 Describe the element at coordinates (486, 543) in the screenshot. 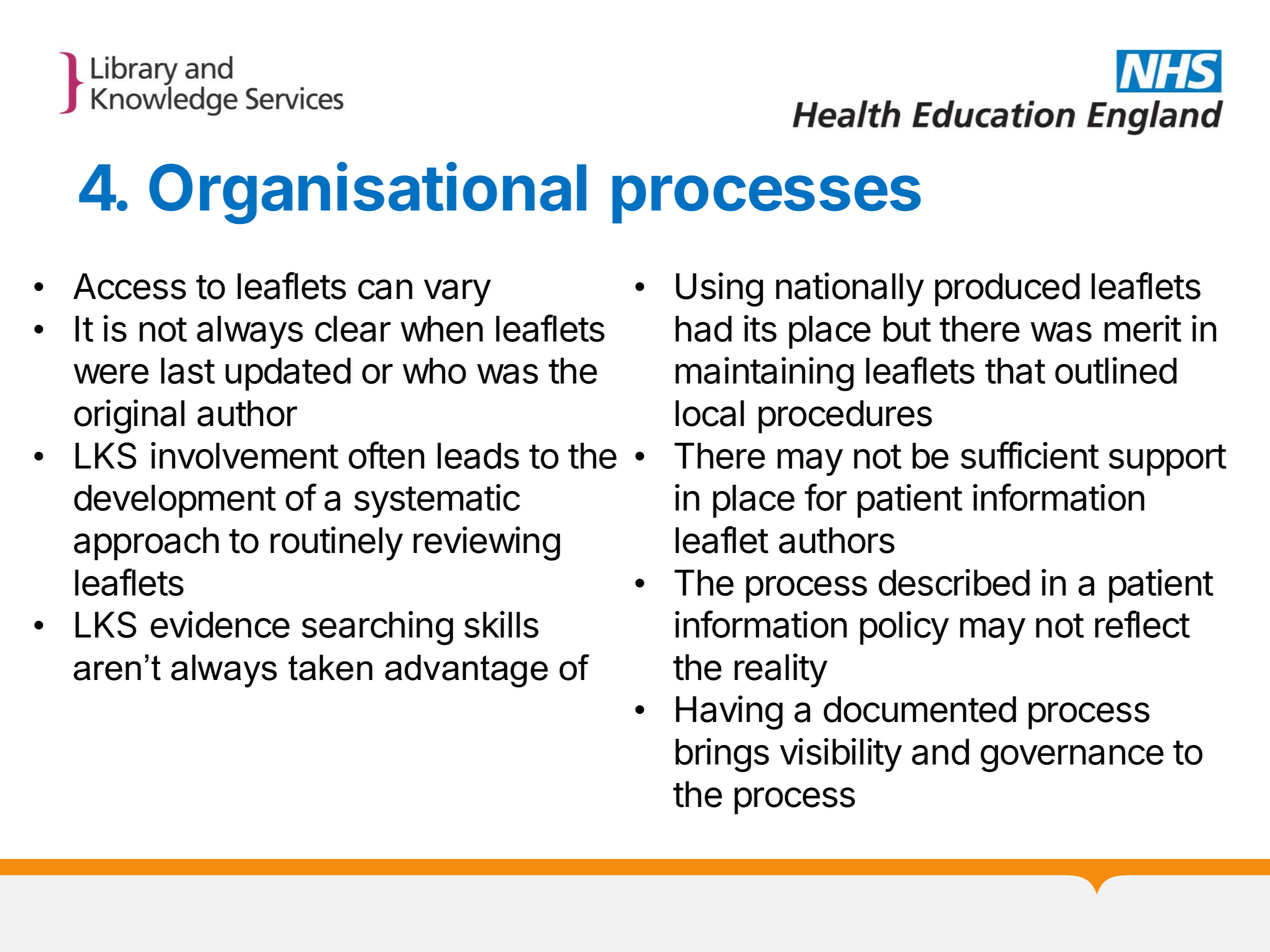

I see `reviewing` at that location.
